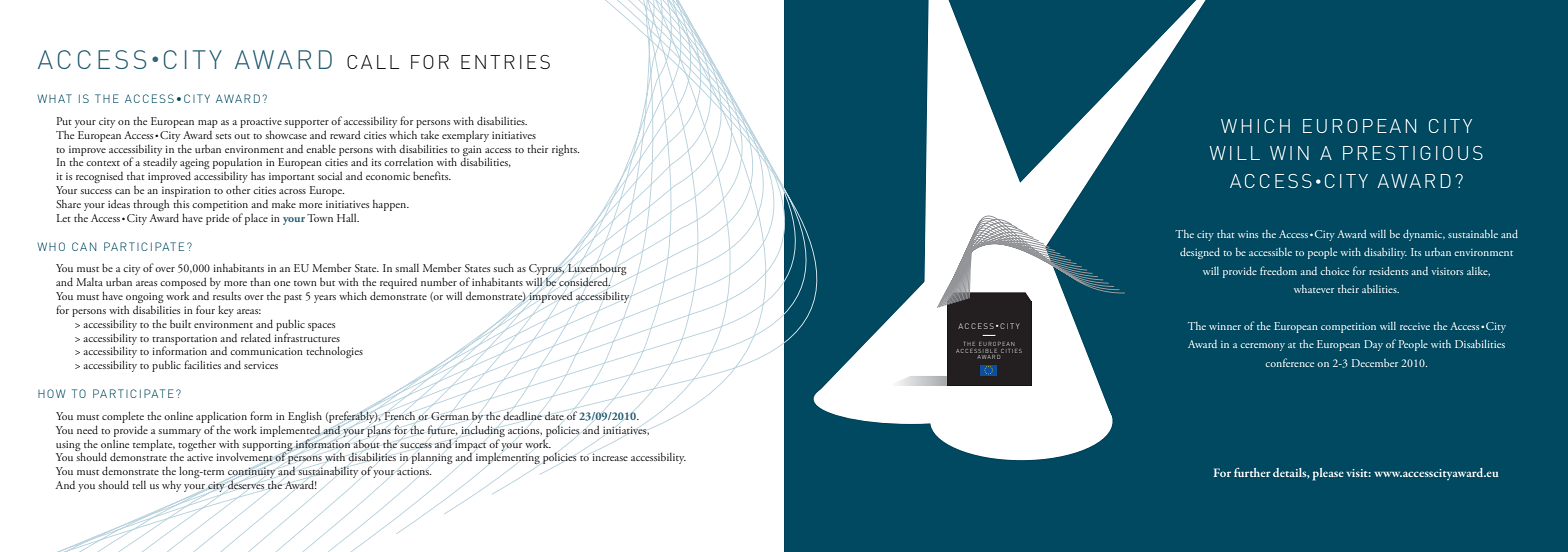  I want to click on wins, so click(1248, 234).
